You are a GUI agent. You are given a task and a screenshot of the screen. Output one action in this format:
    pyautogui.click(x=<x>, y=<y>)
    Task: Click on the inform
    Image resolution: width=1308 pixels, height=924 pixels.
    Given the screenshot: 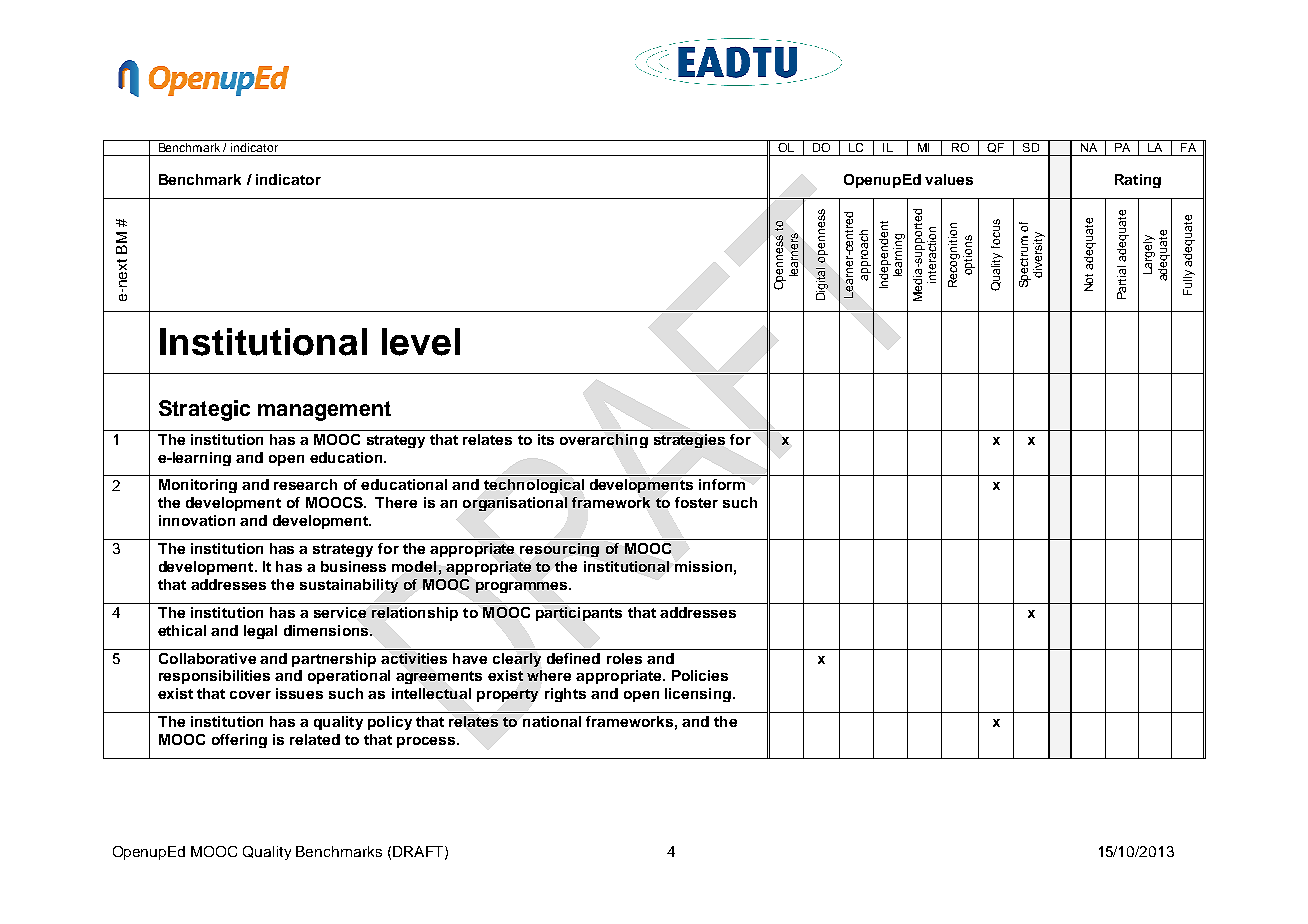 What is the action you would take?
    pyautogui.click(x=722, y=484)
